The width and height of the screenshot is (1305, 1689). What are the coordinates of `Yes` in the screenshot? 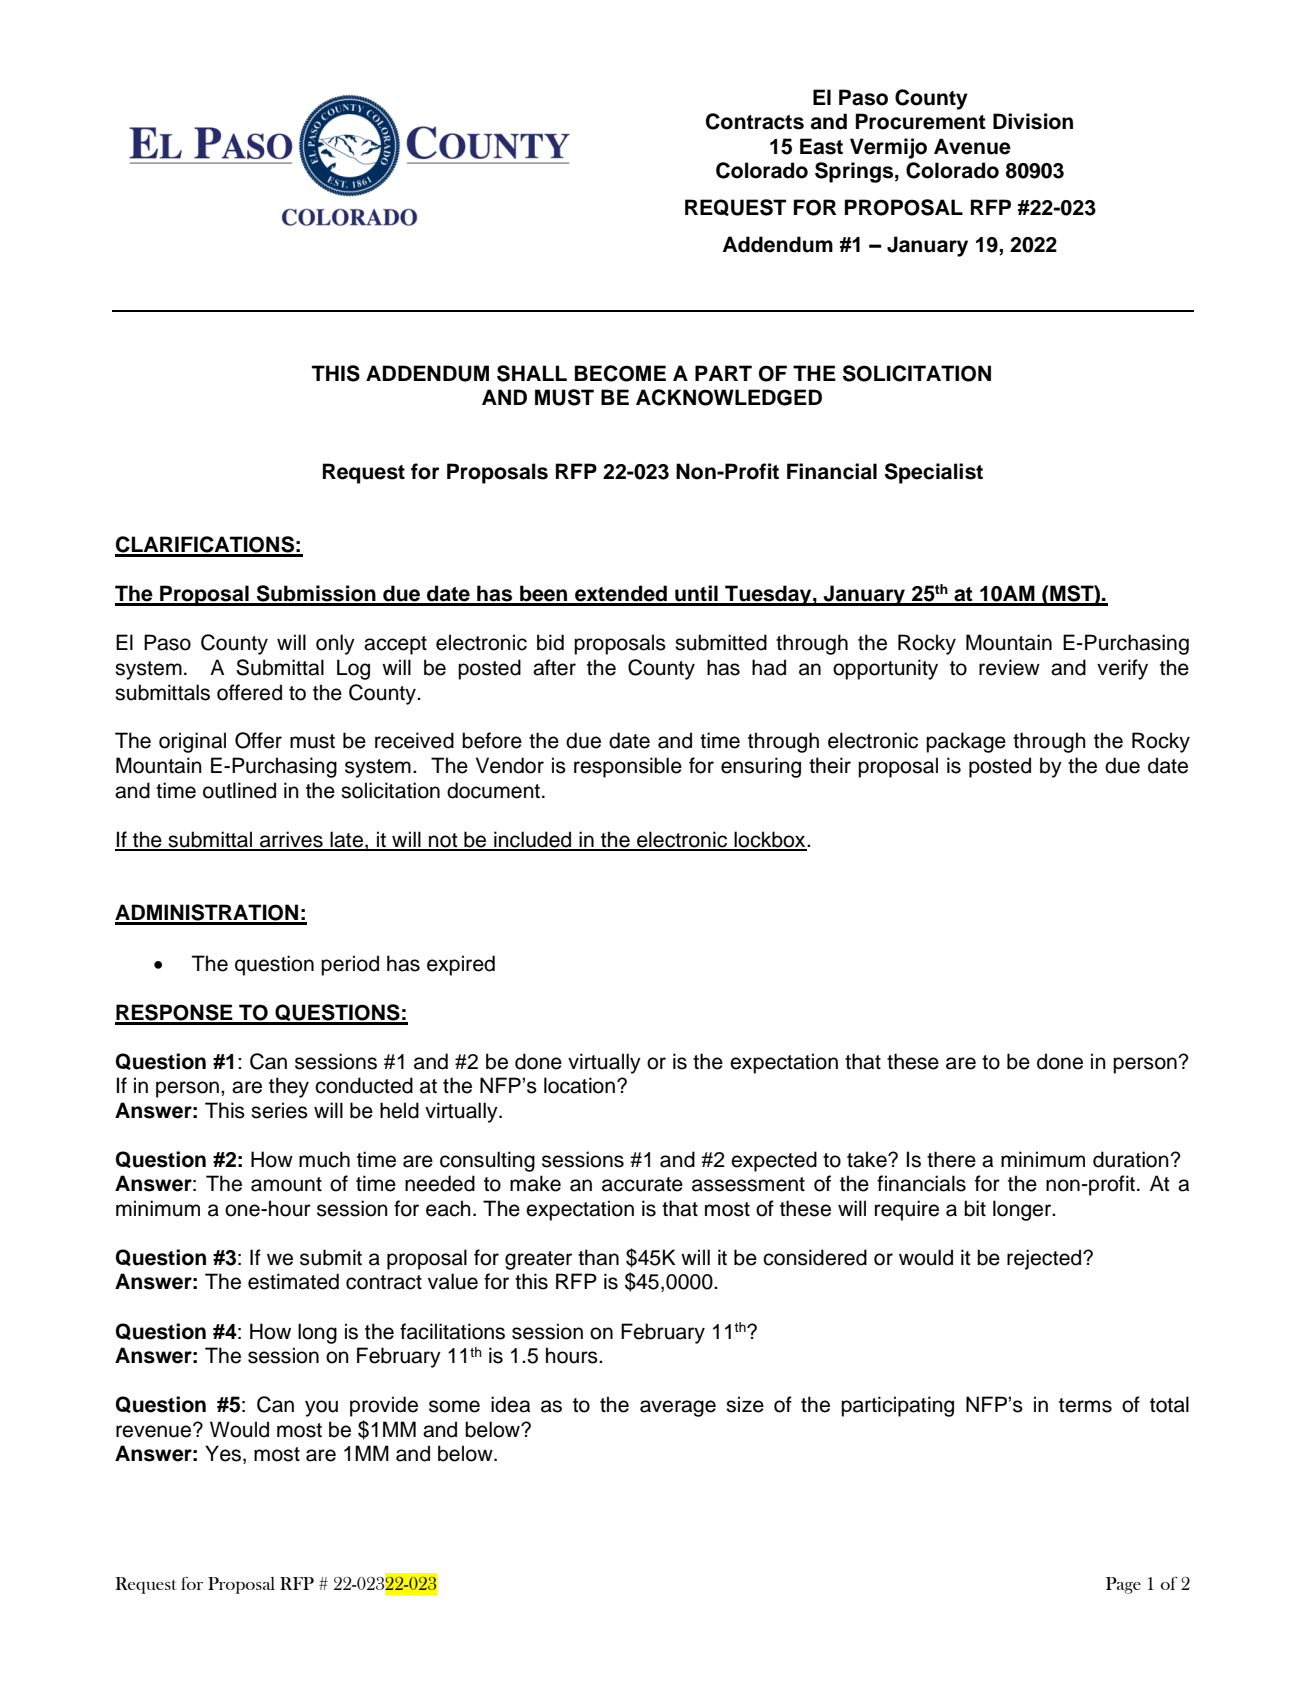 It's located at (223, 1453).
